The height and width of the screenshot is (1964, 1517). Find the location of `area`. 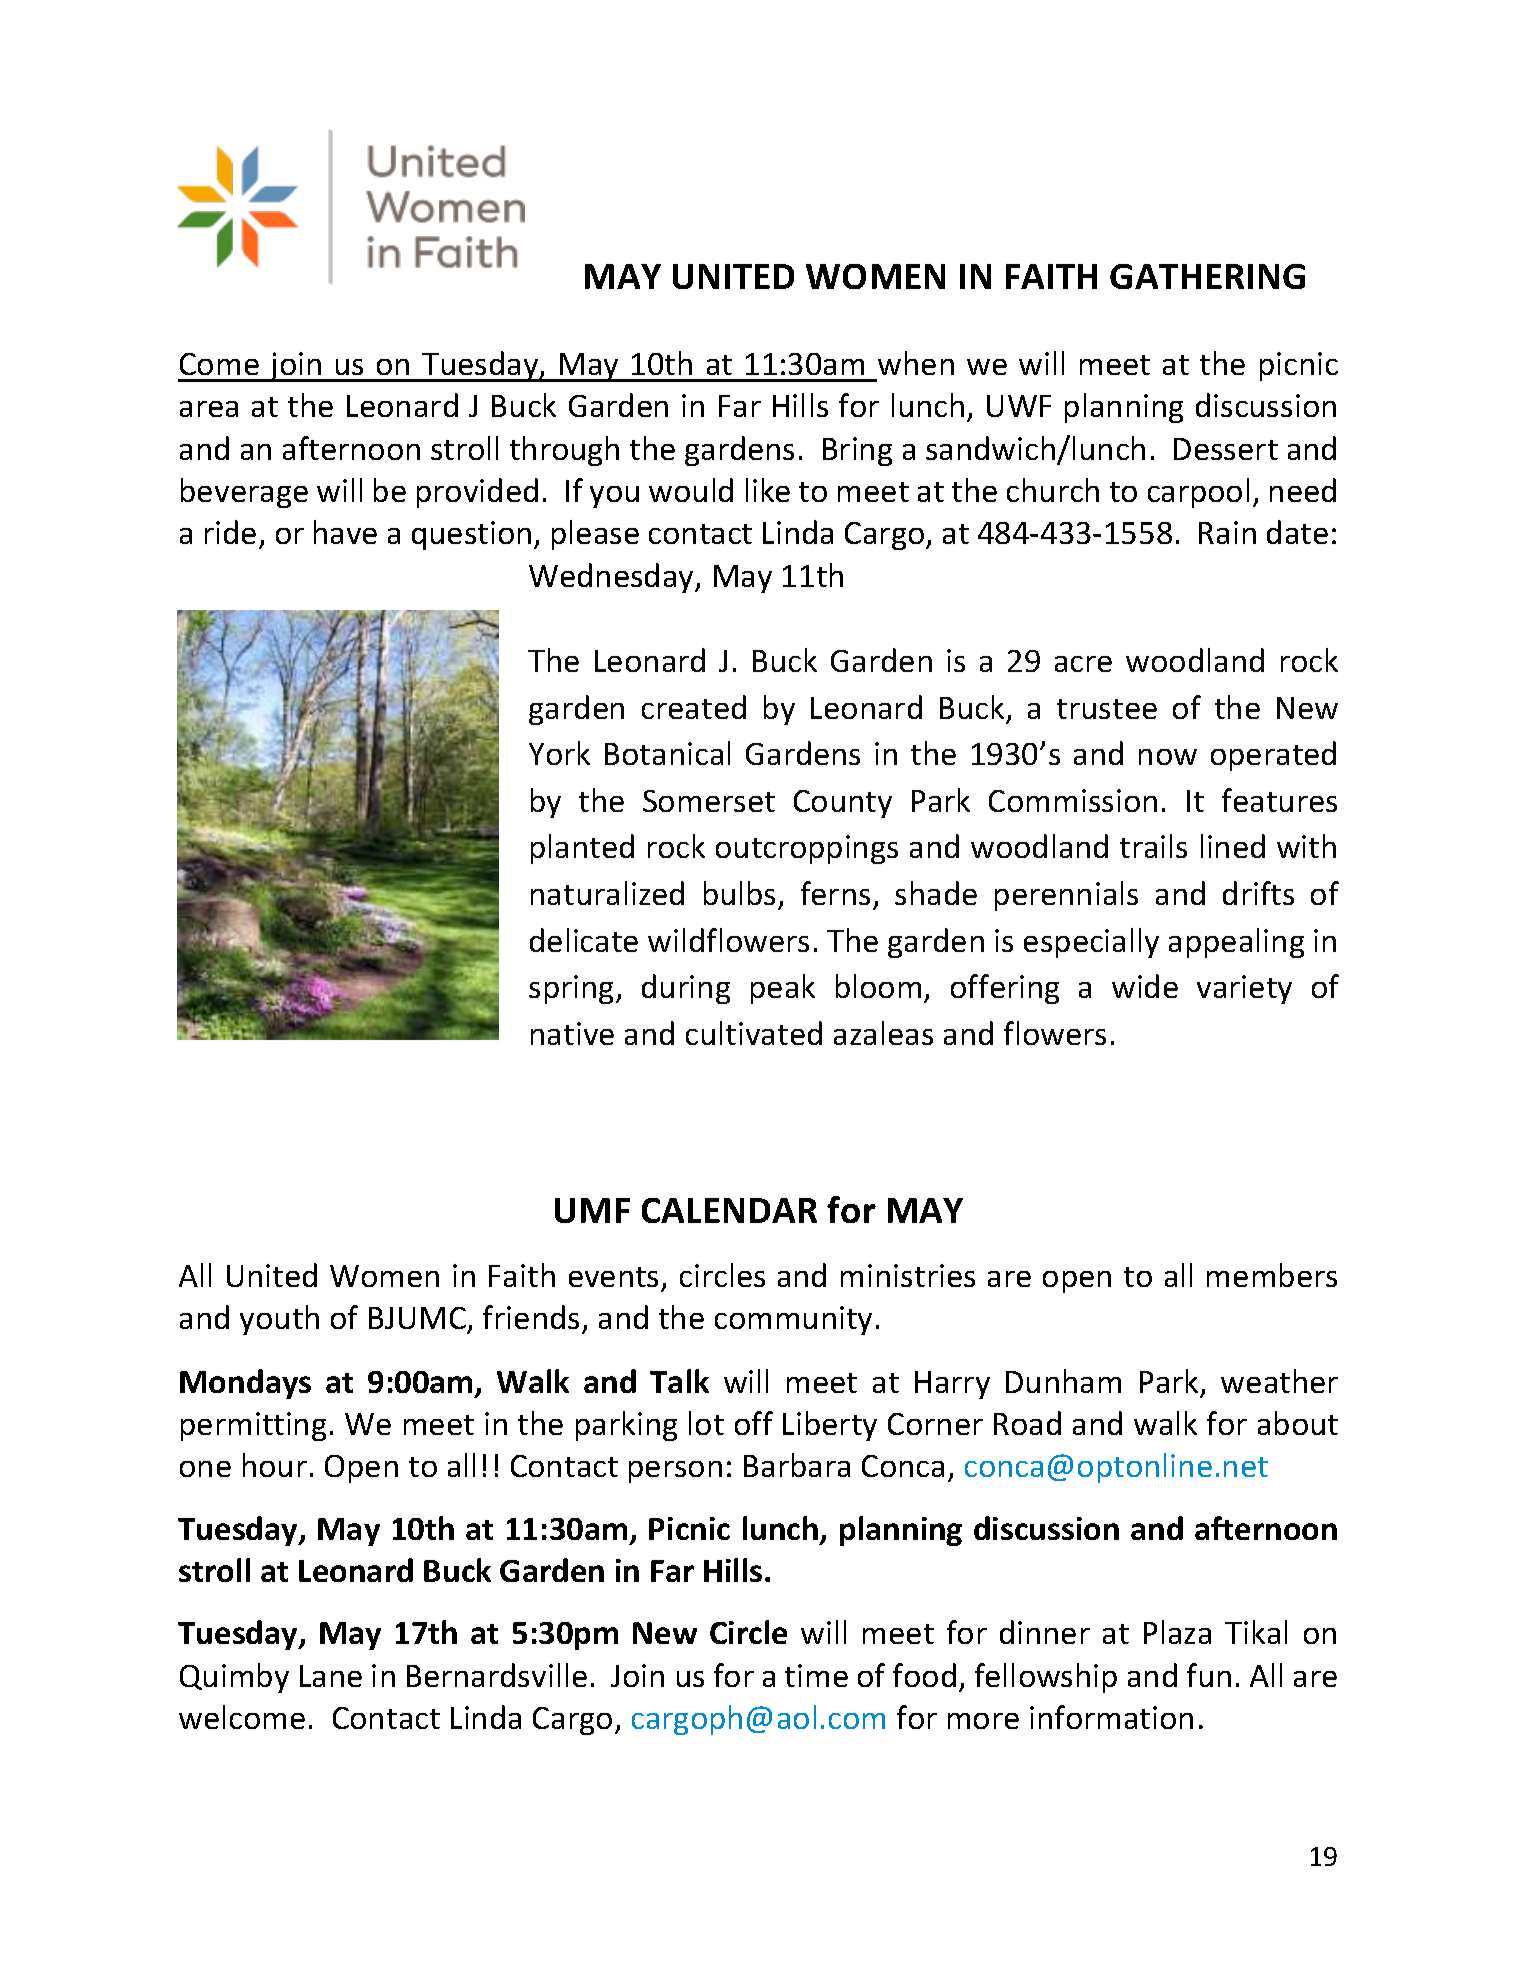

area is located at coordinates (209, 409).
